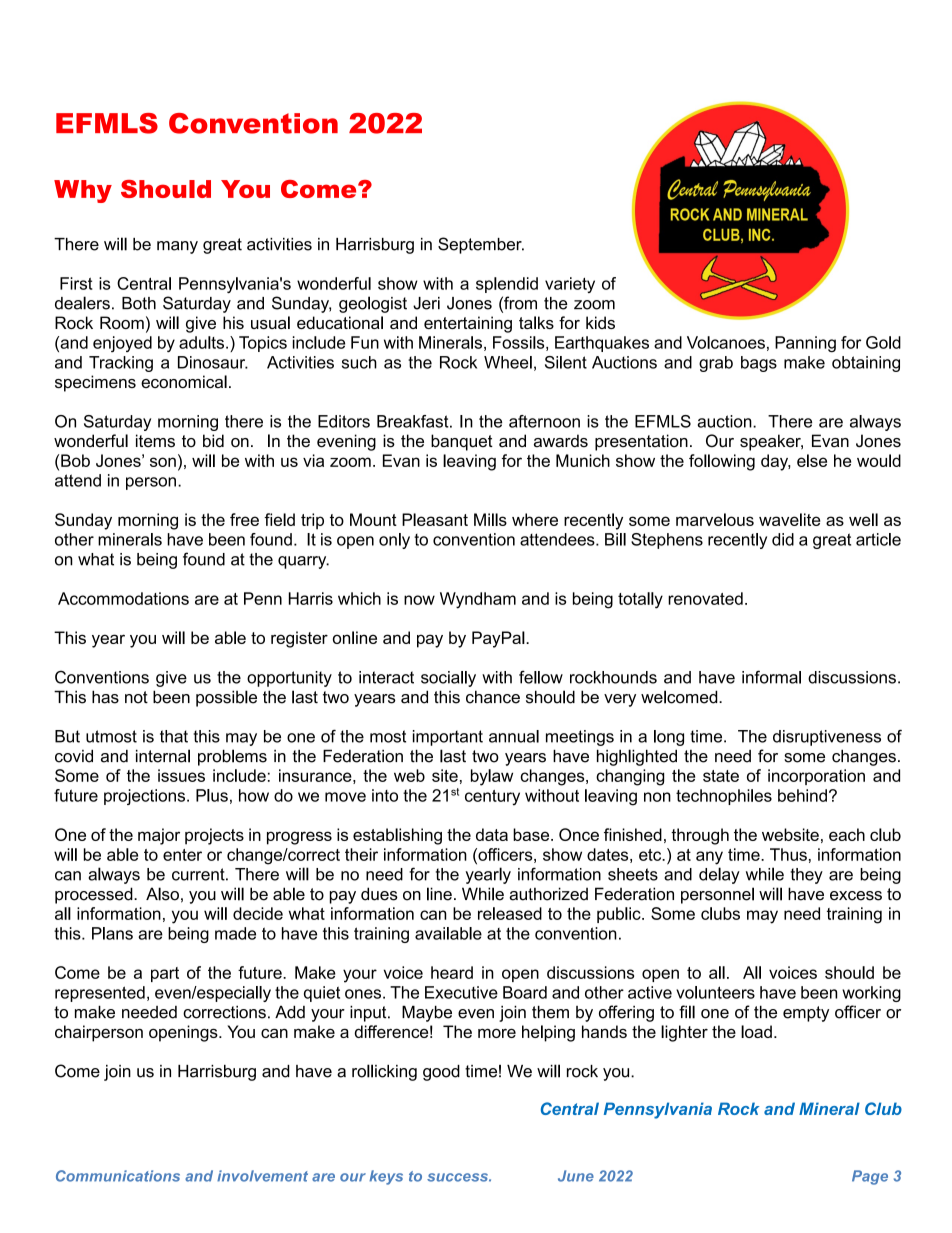 The height and width of the screenshot is (1233, 952). What do you see at coordinates (771, 677) in the screenshot?
I see `informal` at bounding box center [771, 677].
